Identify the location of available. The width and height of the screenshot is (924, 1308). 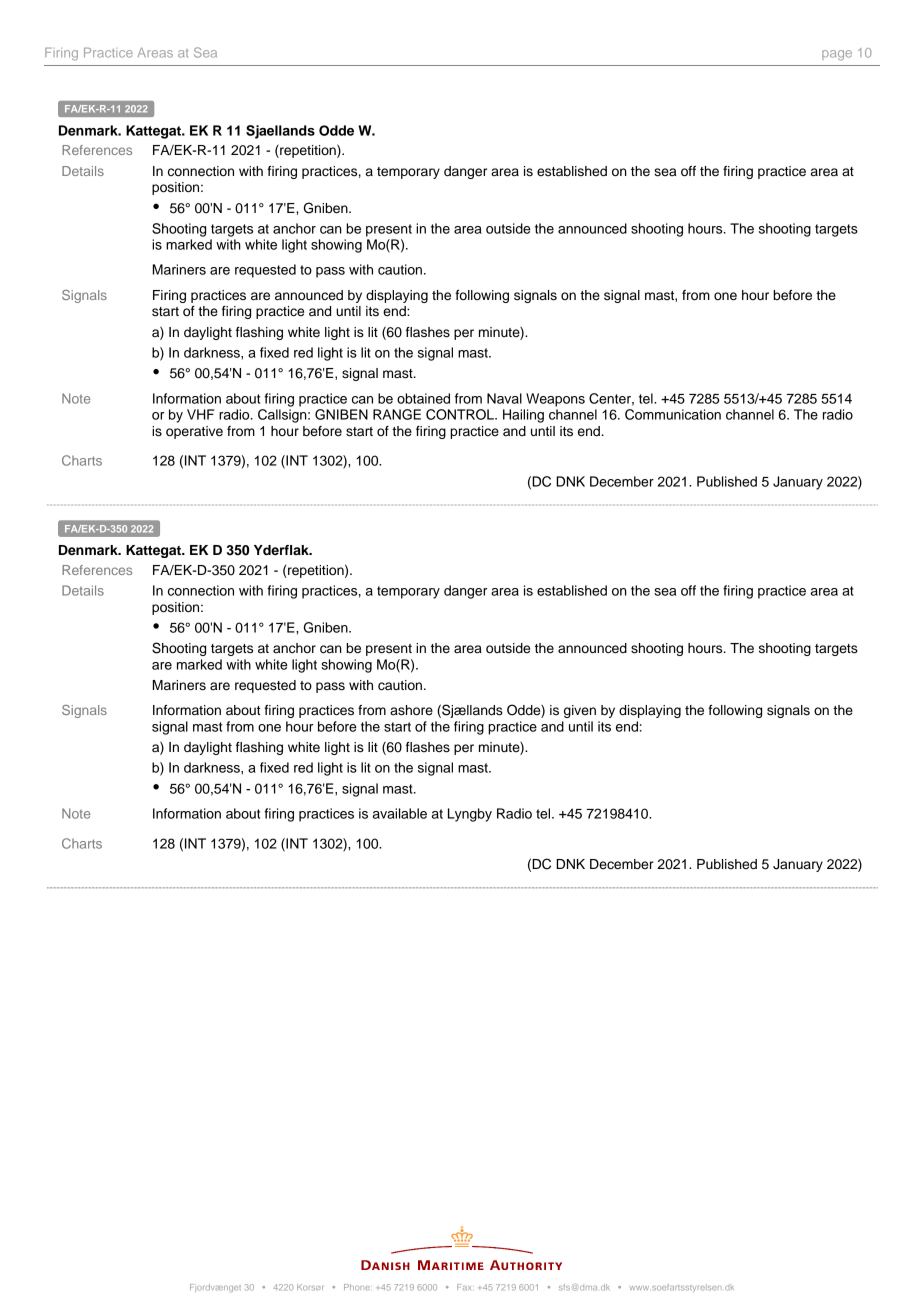
(400, 813).
